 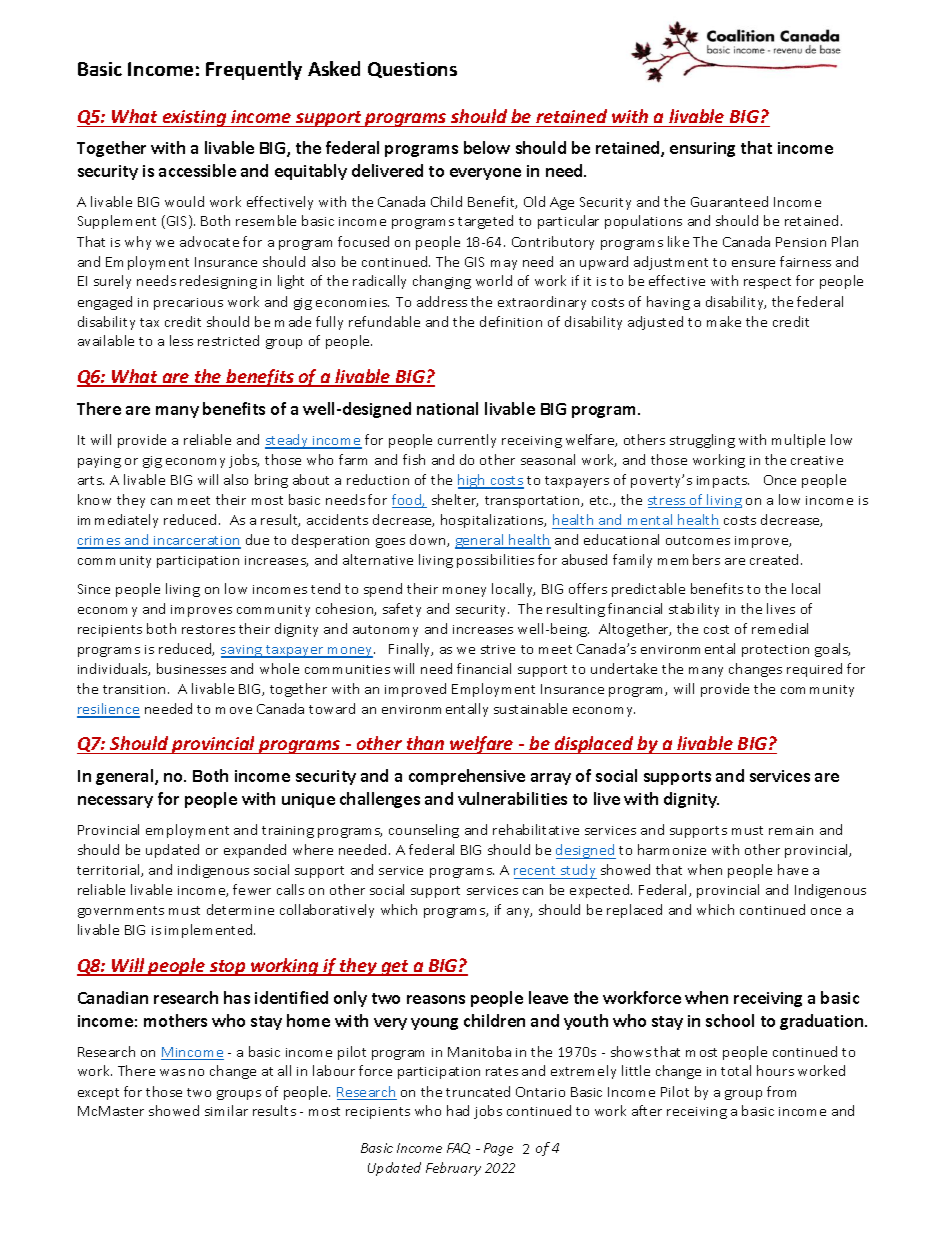 What do you see at coordinates (511, 321) in the document?
I see `definition` at bounding box center [511, 321].
